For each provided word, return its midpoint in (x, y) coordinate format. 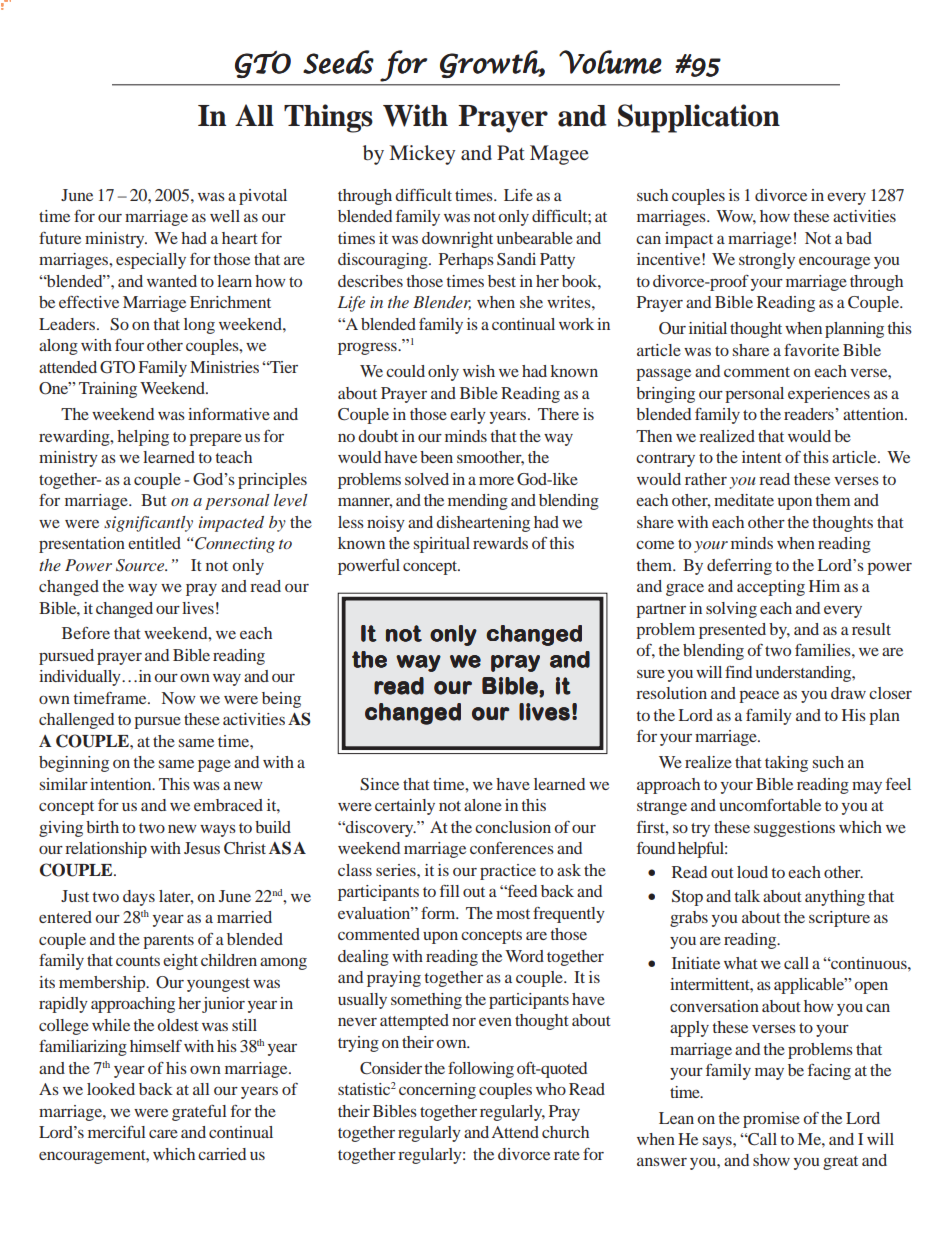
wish (479, 371)
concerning (437, 1091)
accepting (771, 588)
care (163, 1133)
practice (508, 872)
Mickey (422, 155)
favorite (811, 350)
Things (328, 118)
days (139, 898)
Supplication (699, 118)
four (129, 345)
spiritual (442, 545)
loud (752, 872)
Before (86, 633)
